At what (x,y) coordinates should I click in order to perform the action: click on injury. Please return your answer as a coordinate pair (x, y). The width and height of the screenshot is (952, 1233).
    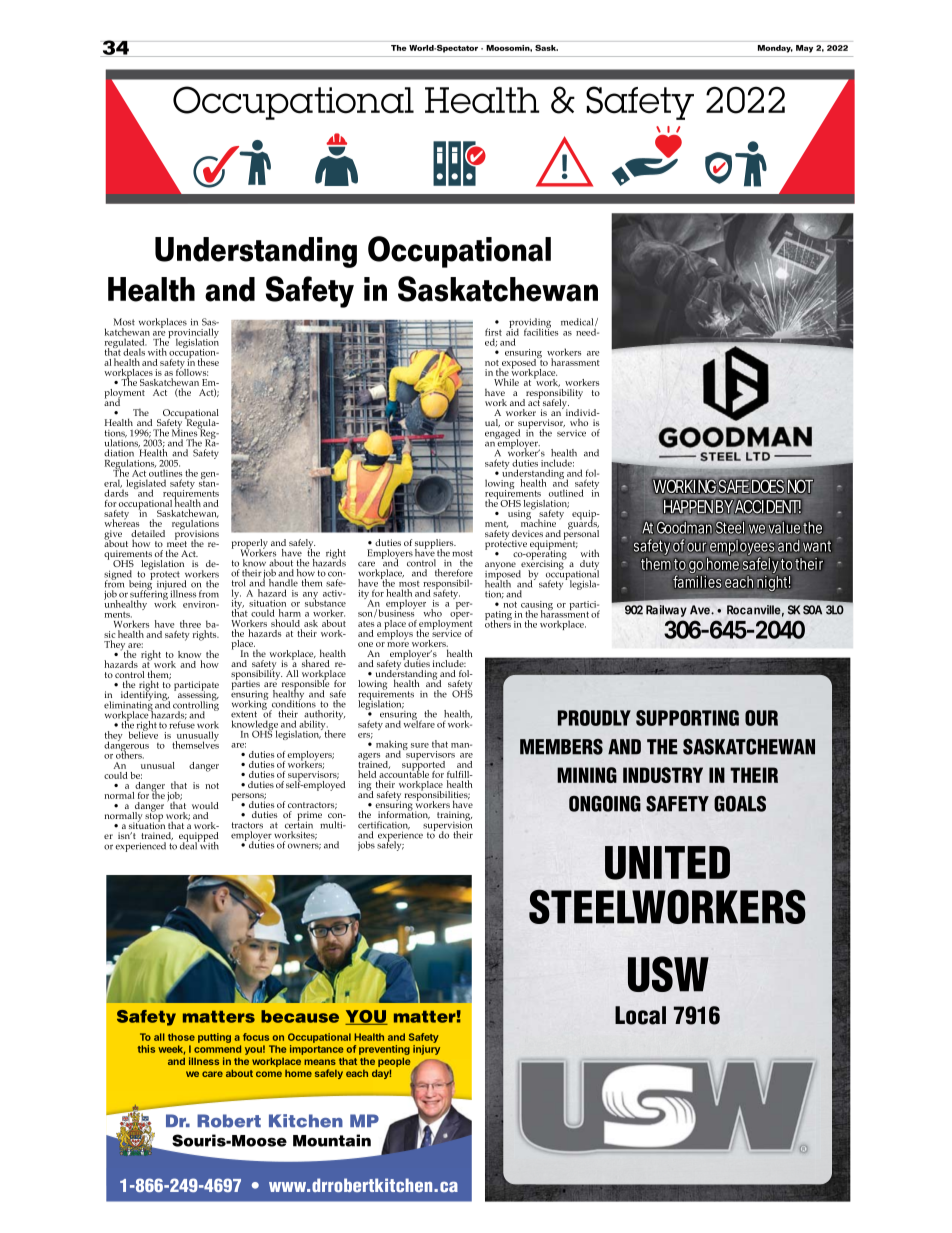
    Looking at the image, I should click on (426, 1050).
